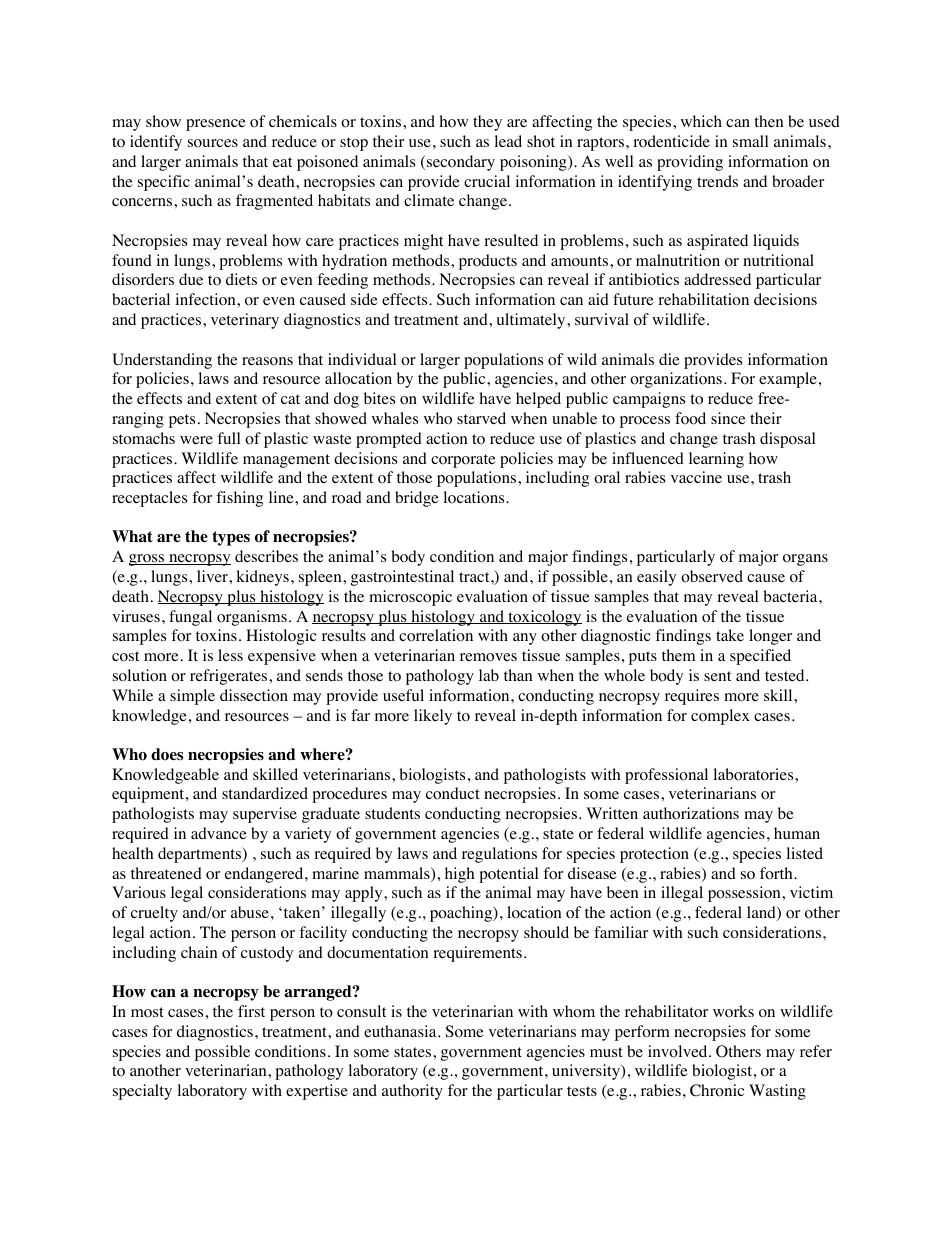  Describe the element at coordinates (433, 717) in the page. I see `likely` at that location.
